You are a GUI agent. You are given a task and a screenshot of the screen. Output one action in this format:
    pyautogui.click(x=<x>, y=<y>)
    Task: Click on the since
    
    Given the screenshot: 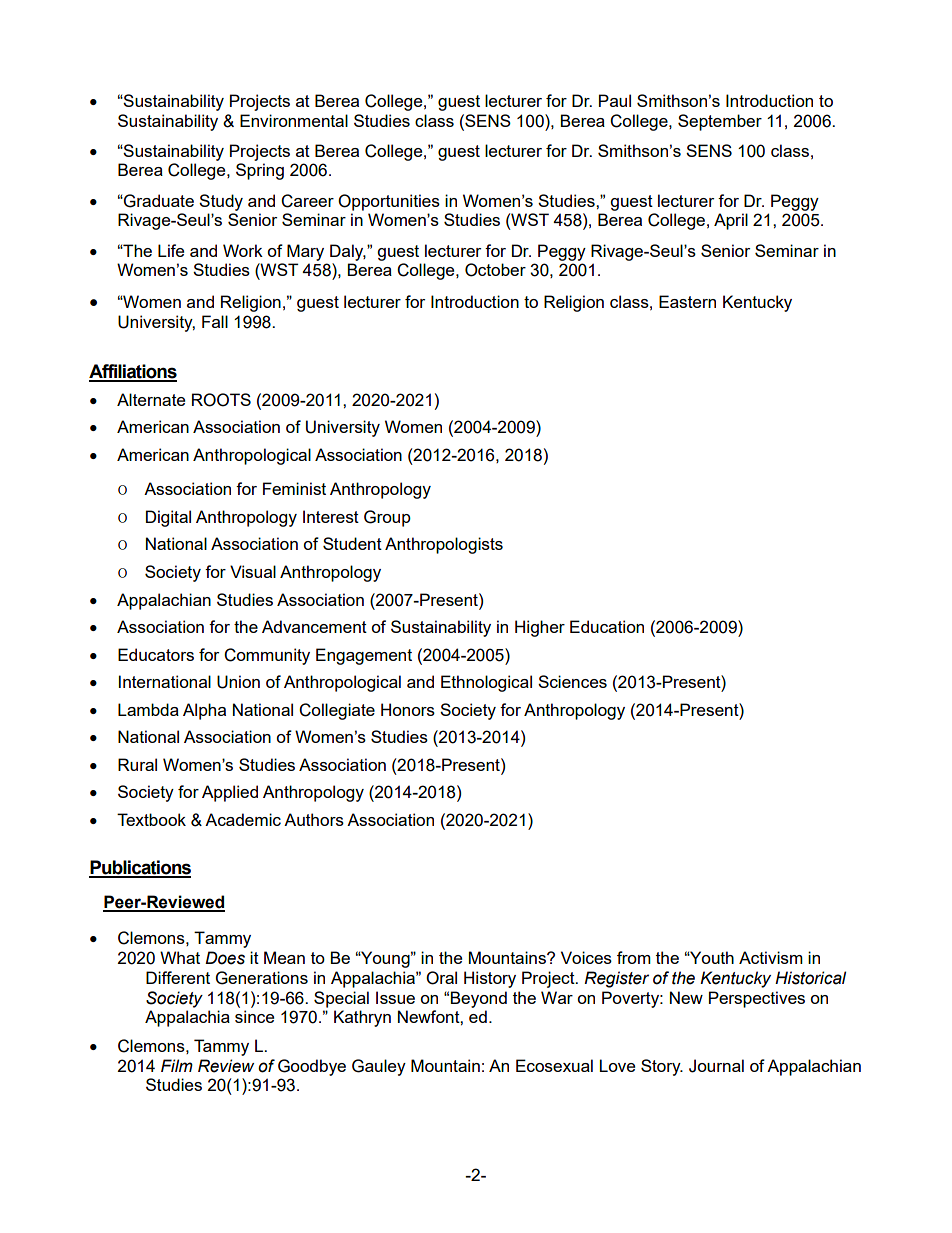 What is the action you would take?
    pyautogui.click(x=254, y=1016)
